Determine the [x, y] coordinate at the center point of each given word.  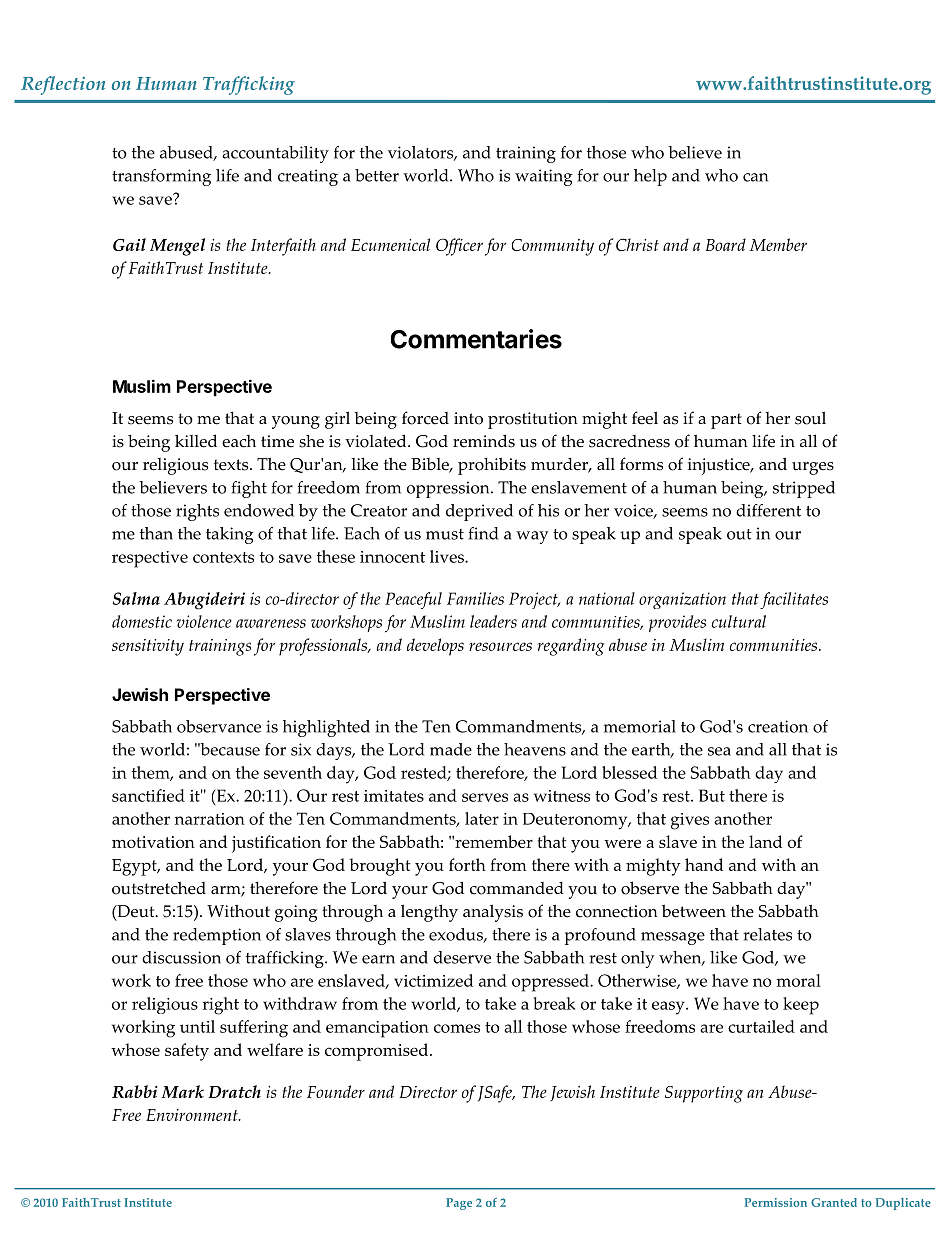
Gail [129, 244]
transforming [161, 177]
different [768, 510]
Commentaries [476, 339]
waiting [544, 177]
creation [778, 726]
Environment [193, 1115]
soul [810, 418]
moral [798, 980]
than [156, 533]
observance [219, 726]
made [451, 749]
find [483, 533]
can [755, 177]
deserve [462, 957]
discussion [181, 957]
